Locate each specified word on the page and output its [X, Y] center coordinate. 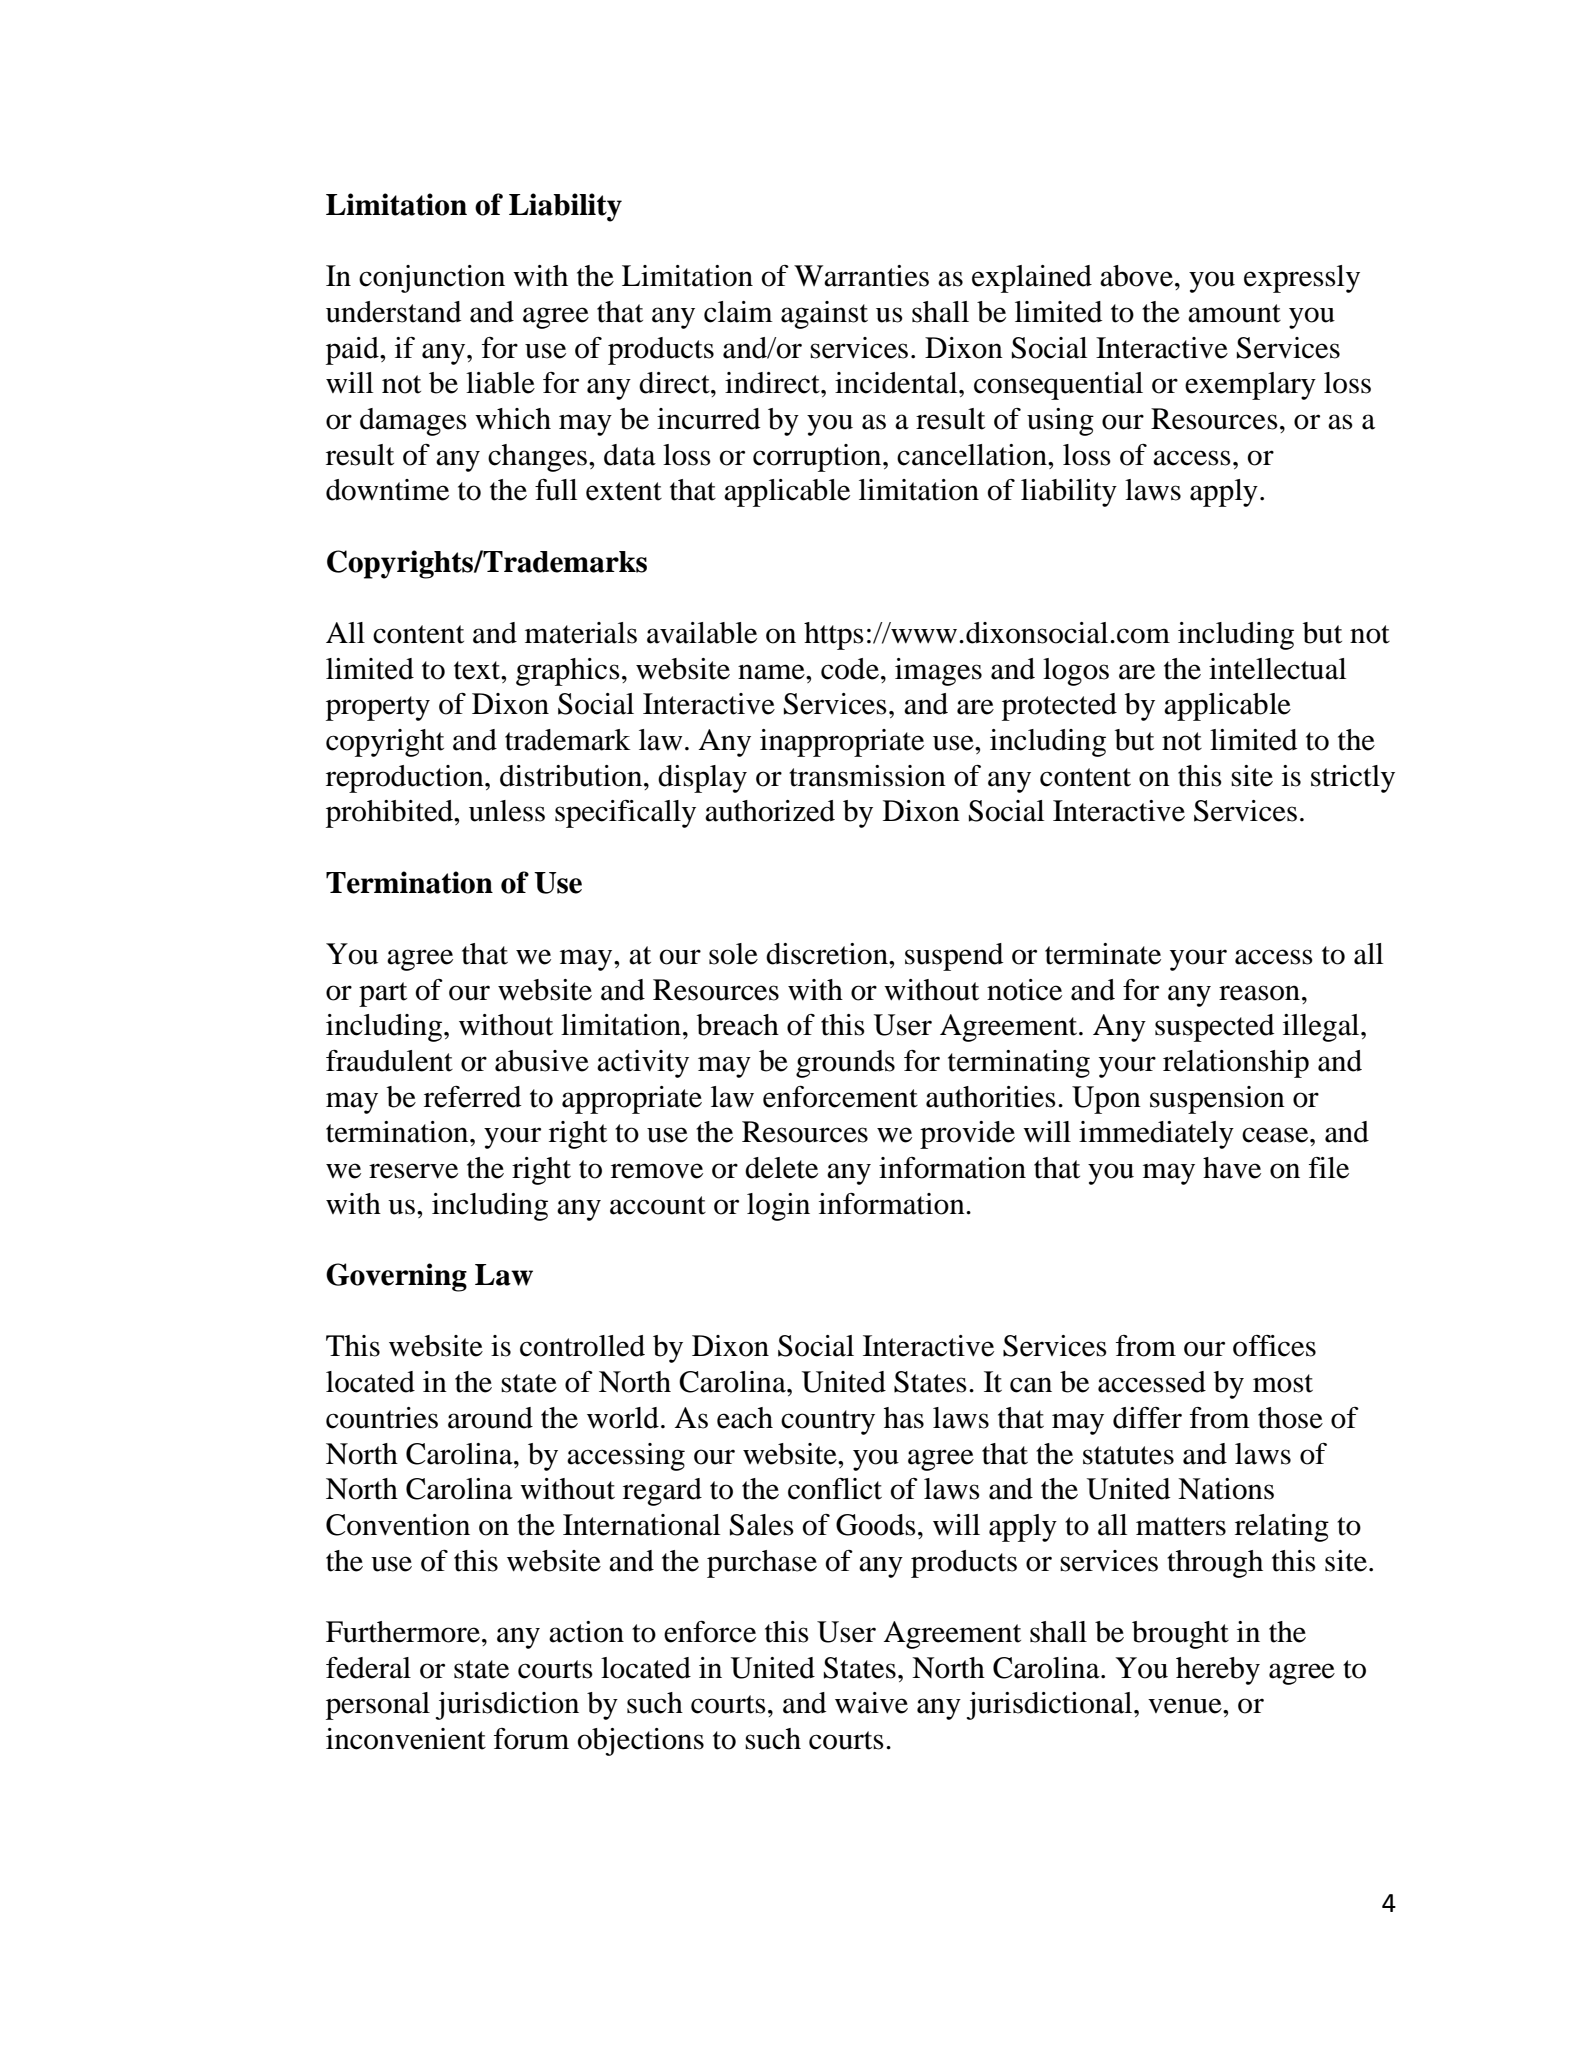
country [828, 1422]
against [824, 315]
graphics [568, 672]
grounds [845, 1064]
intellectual [1277, 669]
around [490, 1418]
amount [1234, 313]
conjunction [432, 279]
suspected [1214, 1028]
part [383, 994]
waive [871, 1703]
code [850, 669]
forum [531, 1739]
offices [1274, 1346]
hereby [1218, 1671]
